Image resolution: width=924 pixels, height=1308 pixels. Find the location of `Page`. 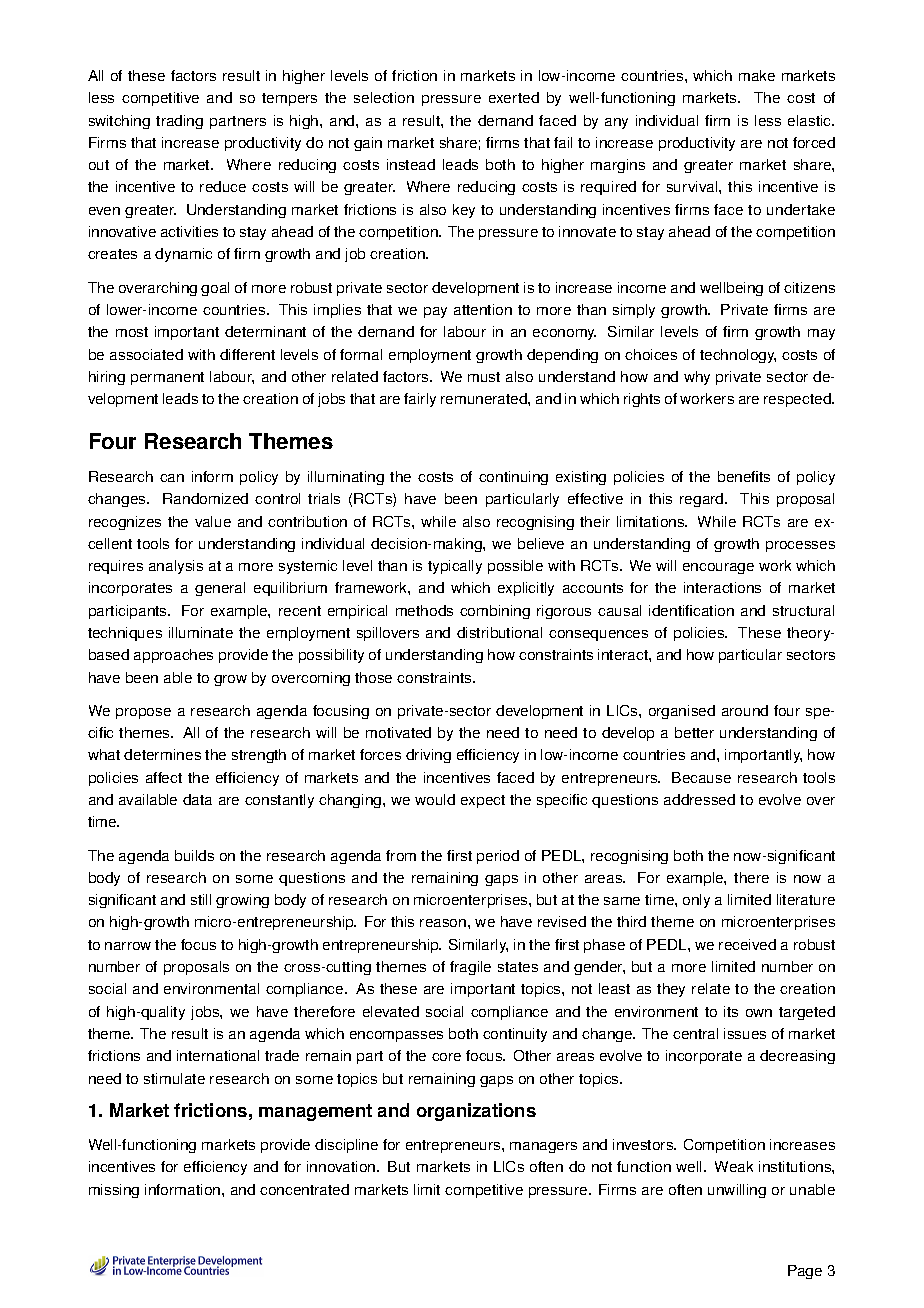

Page is located at coordinates (805, 1272).
